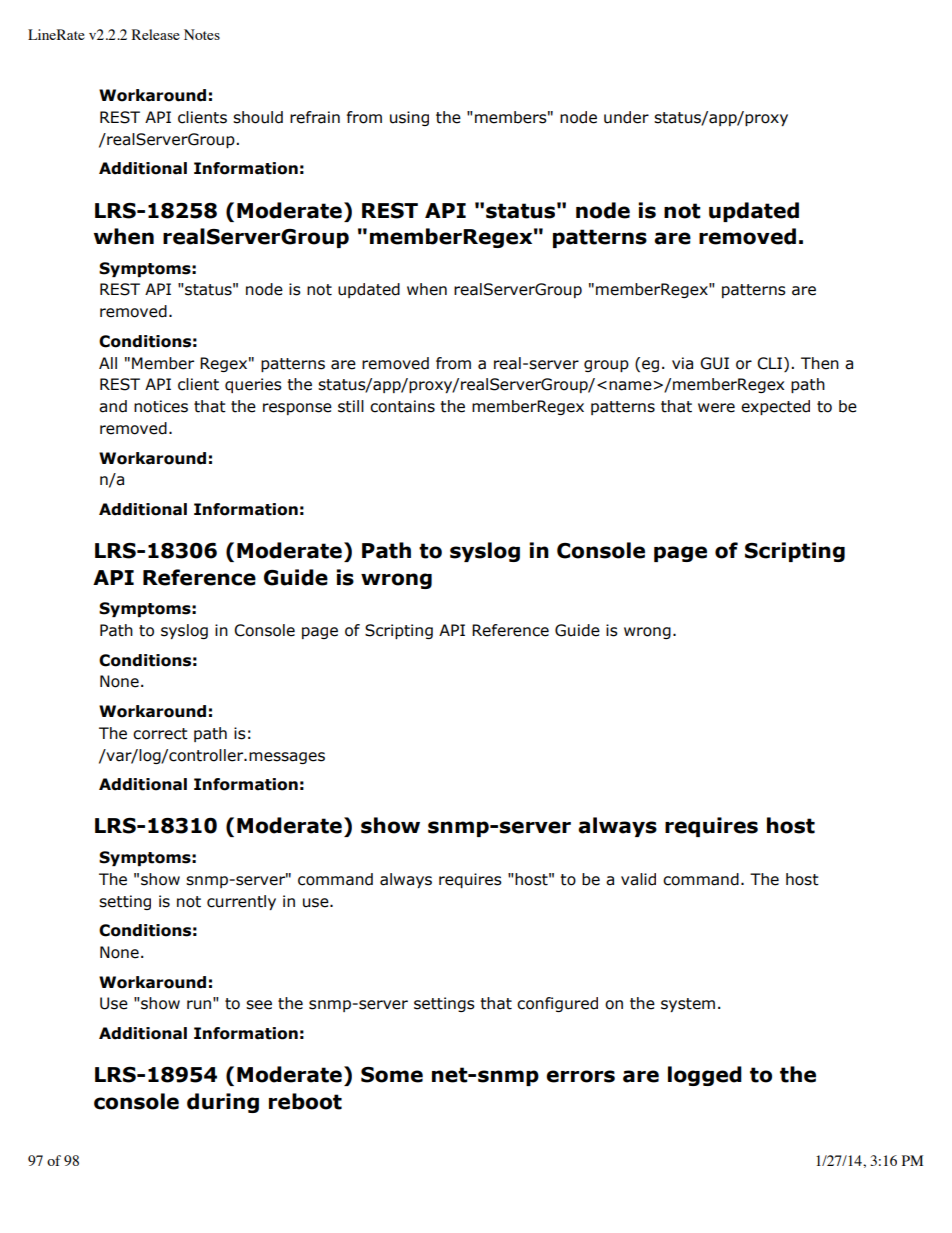 The width and height of the document is (952, 1233). I want to click on system, so click(688, 1005).
